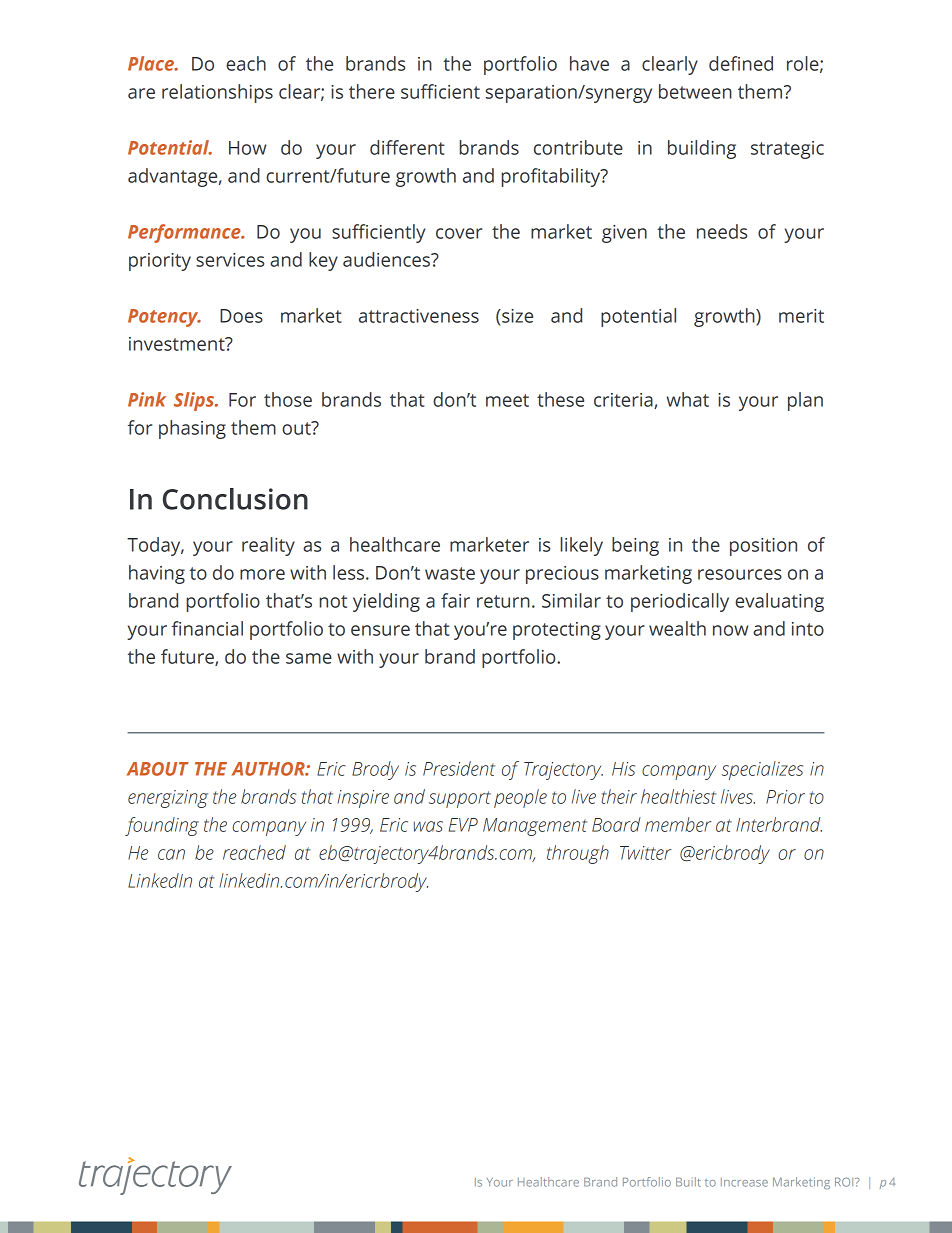 The width and height of the page is (952, 1233). I want to click on can, so click(171, 854).
